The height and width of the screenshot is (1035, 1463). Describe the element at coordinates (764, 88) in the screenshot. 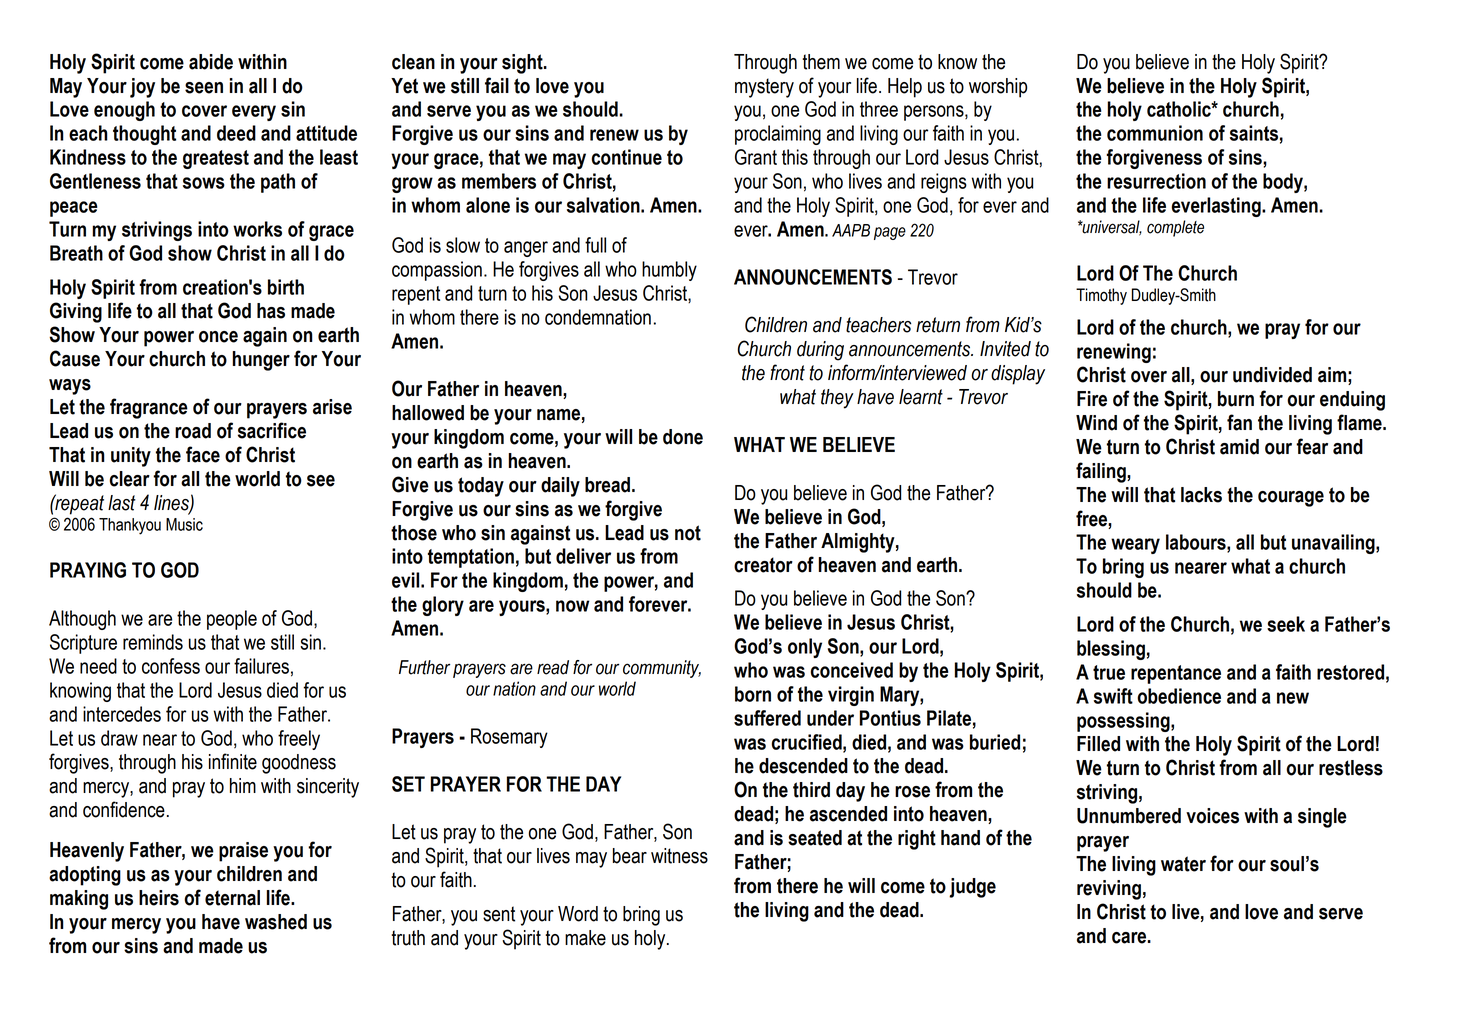

I see `mystery` at that location.
